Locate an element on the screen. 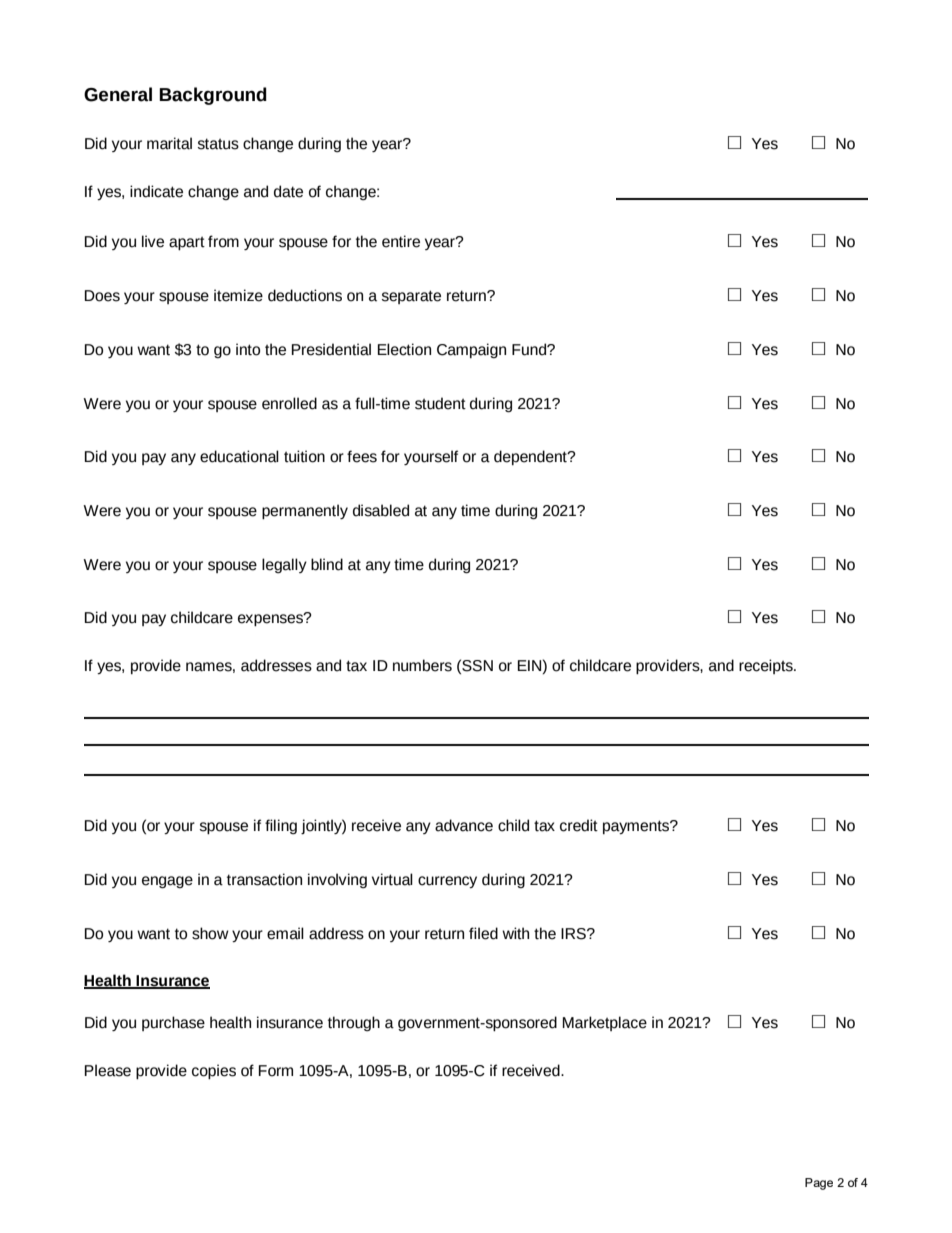 This screenshot has height=1233, width=952. numbers is located at coordinates (422, 665).
